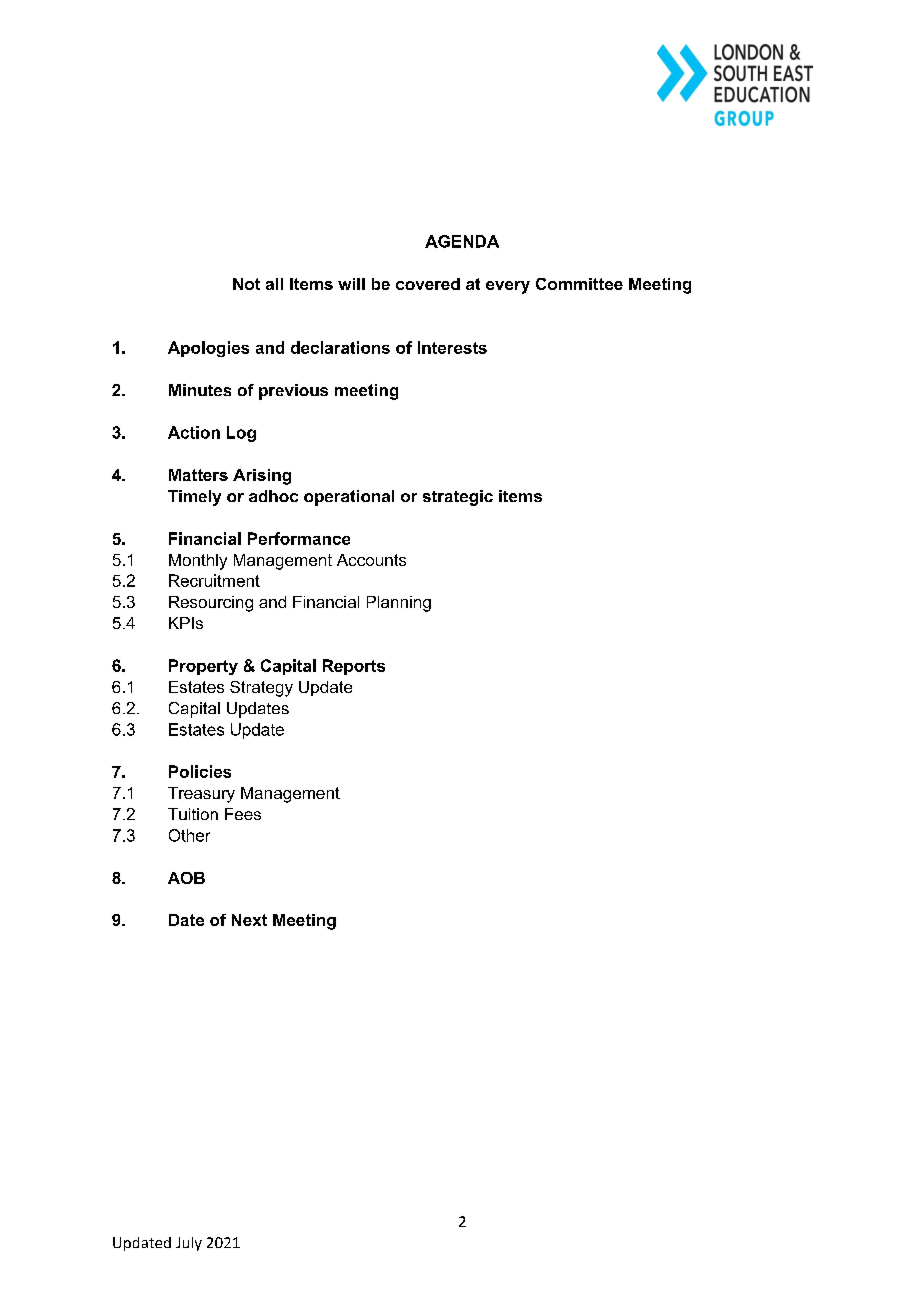 The width and height of the page is (924, 1308). What do you see at coordinates (189, 1244) in the page?
I see `July` at bounding box center [189, 1244].
